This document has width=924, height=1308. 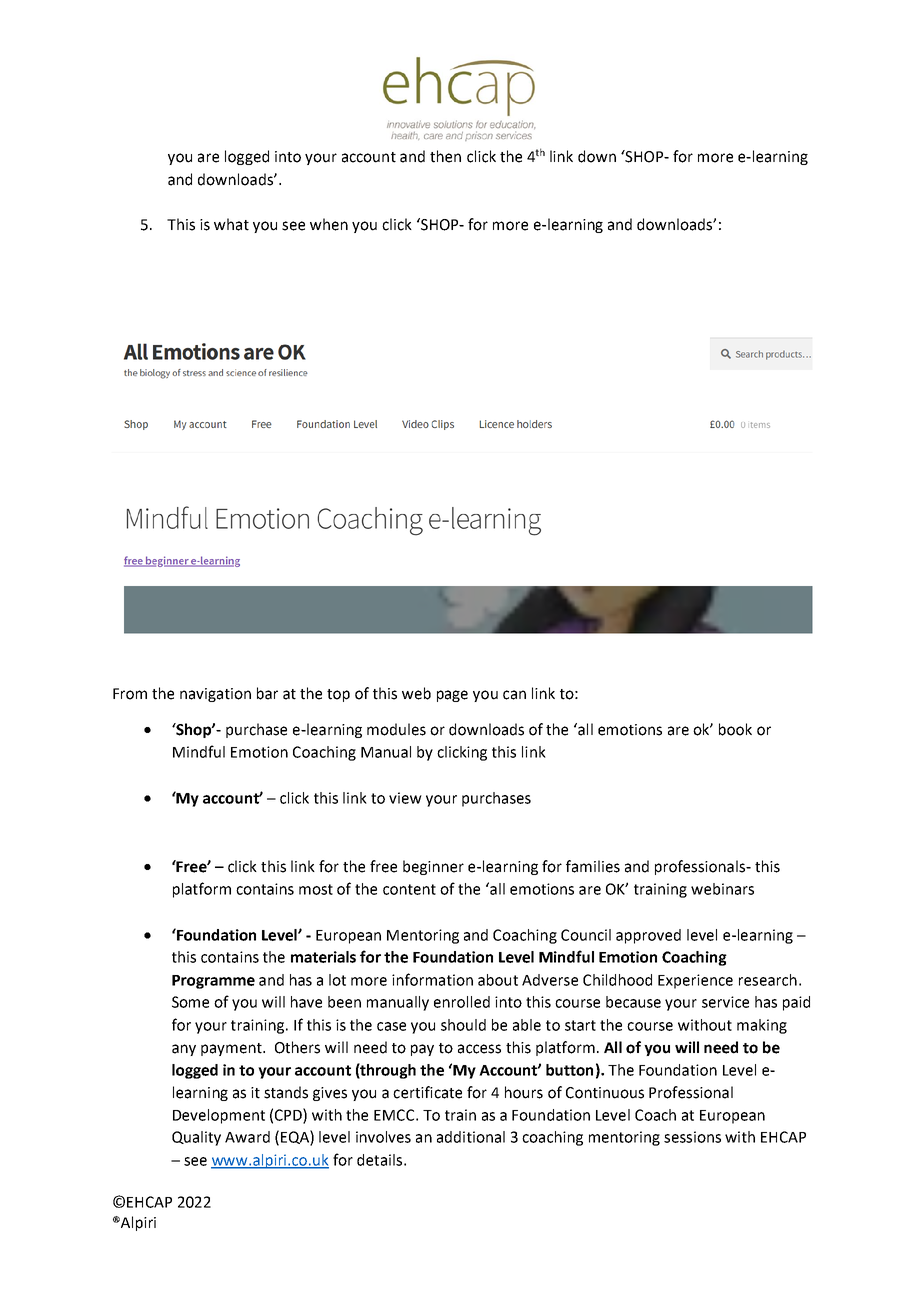 What do you see at coordinates (215, 695) in the document?
I see `navigation` at bounding box center [215, 695].
